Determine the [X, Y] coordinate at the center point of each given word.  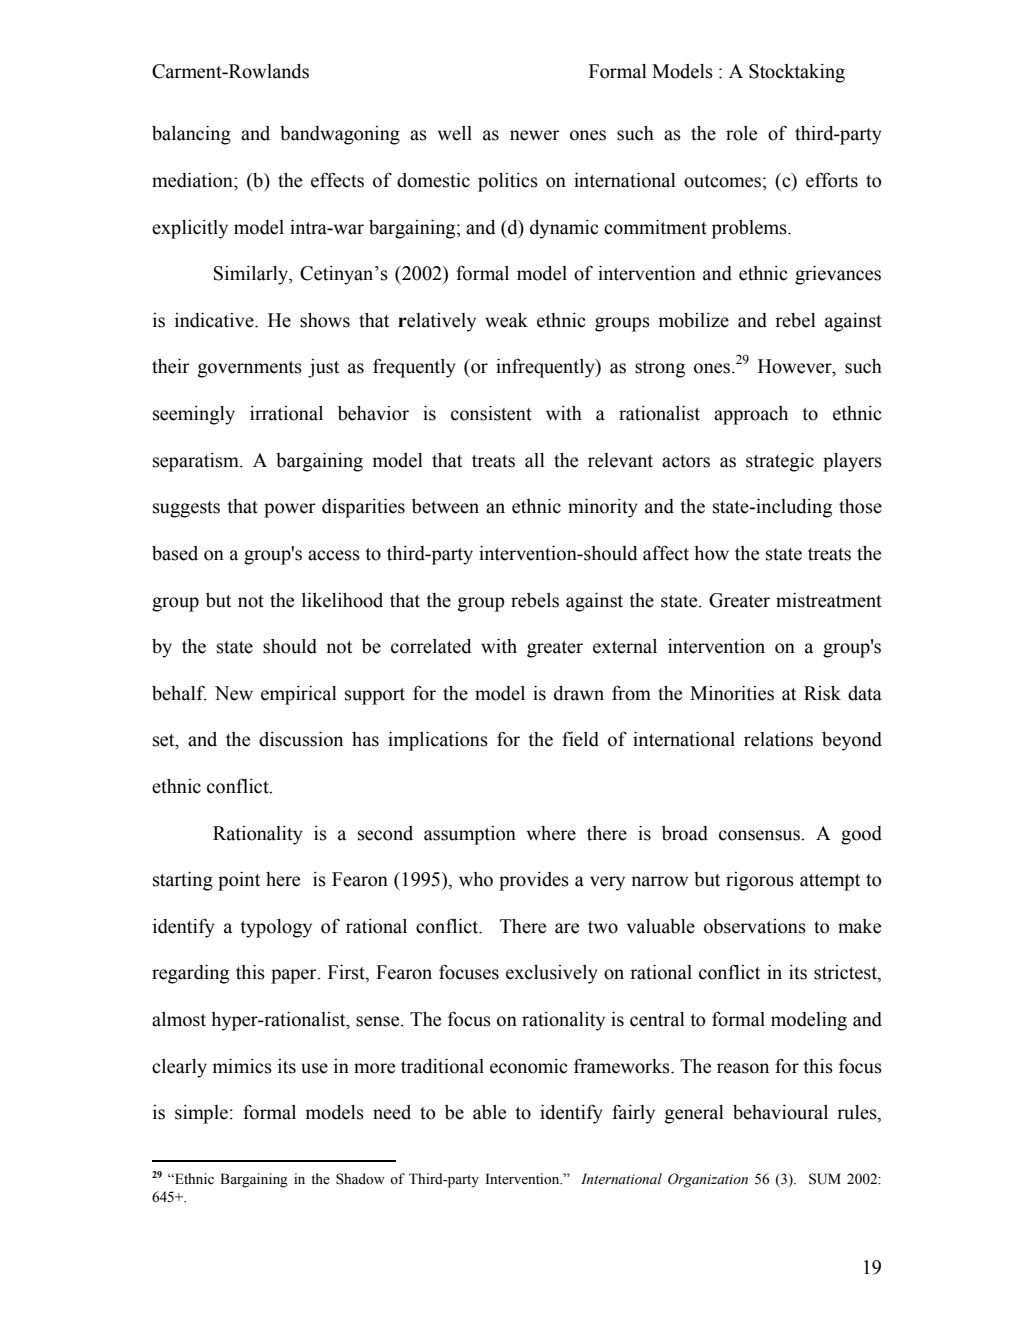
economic [529, 1066]
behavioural [780, 1112]
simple [201, 1114]
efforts [832, 180]
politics [508, 182]
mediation [193, 180]
